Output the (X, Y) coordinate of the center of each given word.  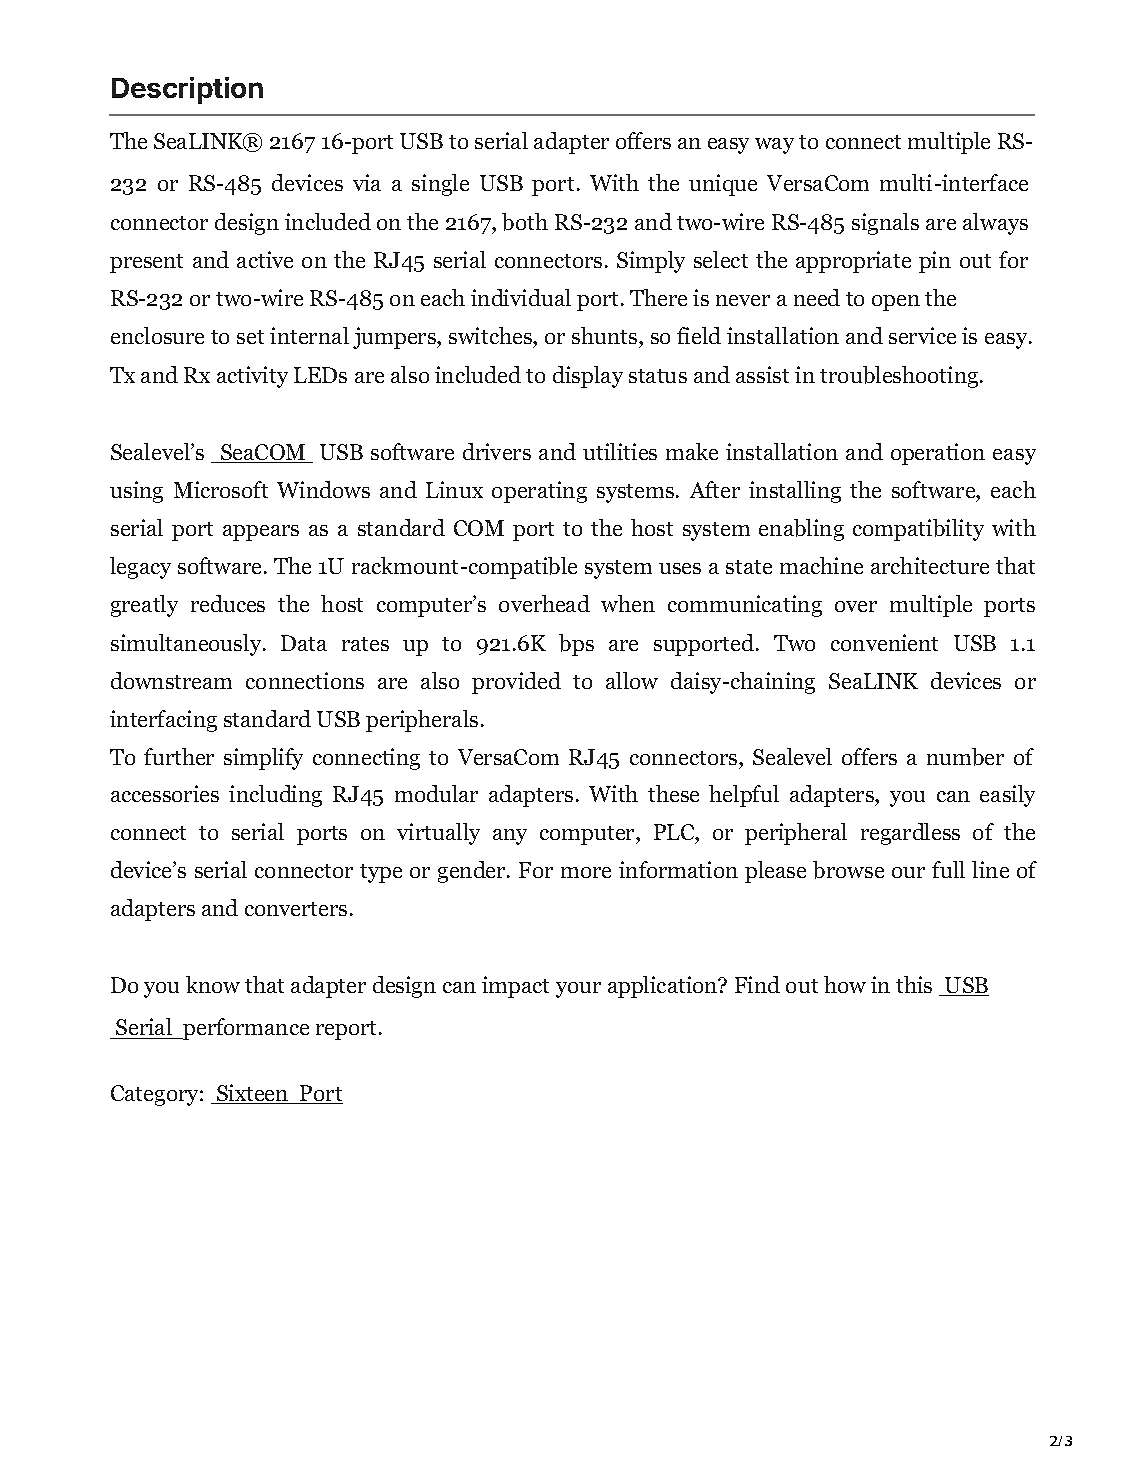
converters (296, 909)
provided (516, 683)
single (440, 185)
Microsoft (221, 489)
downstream (171, 680)
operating (539, 492)
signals (885, 224)
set (250, 337)
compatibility (918, 530)
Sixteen (253, 1094)
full (948, 869)
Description (187, 90)
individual (521, 297)
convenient (884, 642)
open (896, 303)
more (586, 872)
